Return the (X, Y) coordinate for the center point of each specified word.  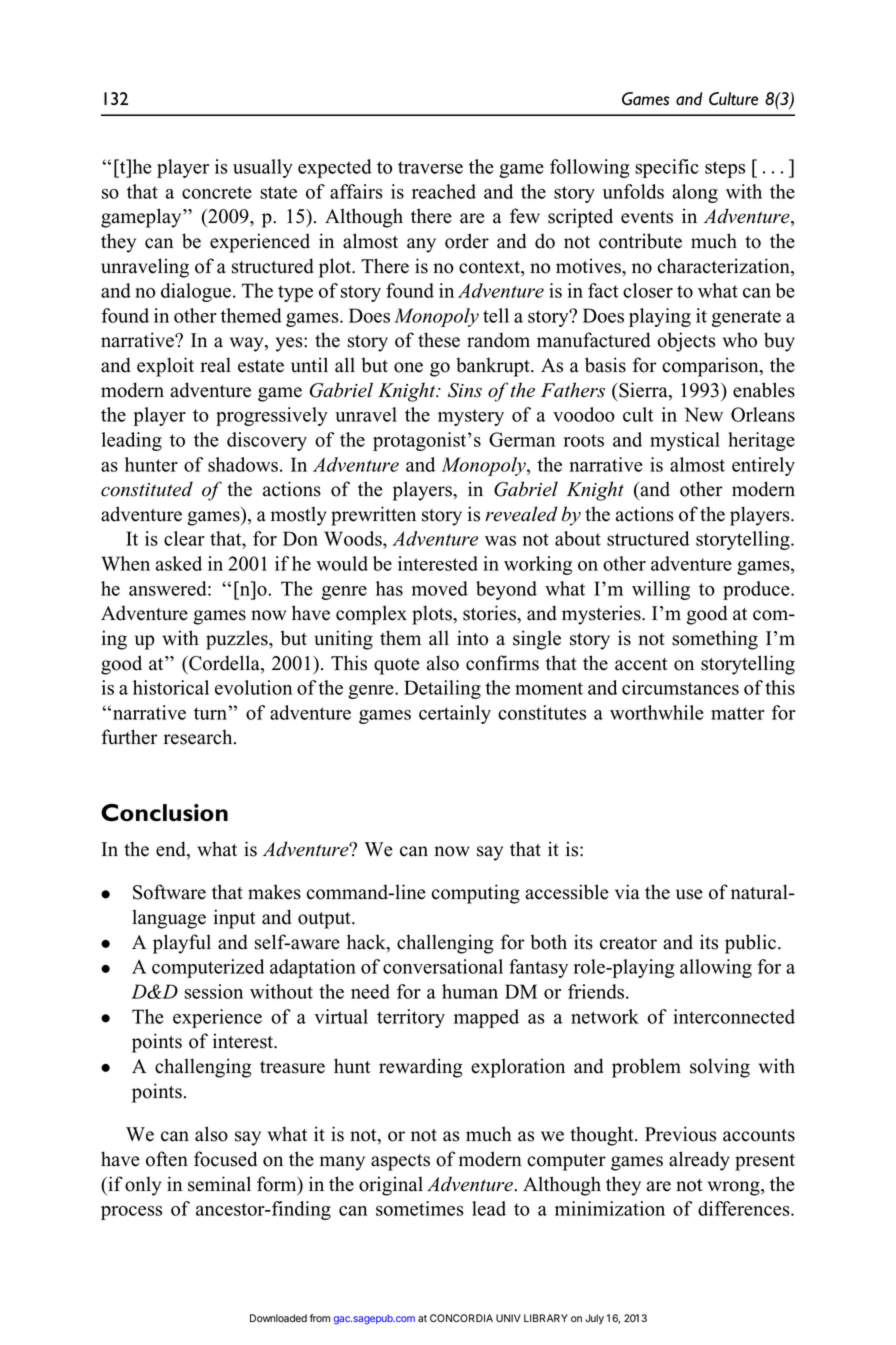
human (470, 991)
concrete (217, 192)
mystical (685, 441)
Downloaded (278, 1318)
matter (737, 713)
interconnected (734, 1016)
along (695, 193)
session (214, 991)
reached (444, 191)
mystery (471, 417)
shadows (243, 464)
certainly (455, 714)
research (199, 737)
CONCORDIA (461, 1318)
